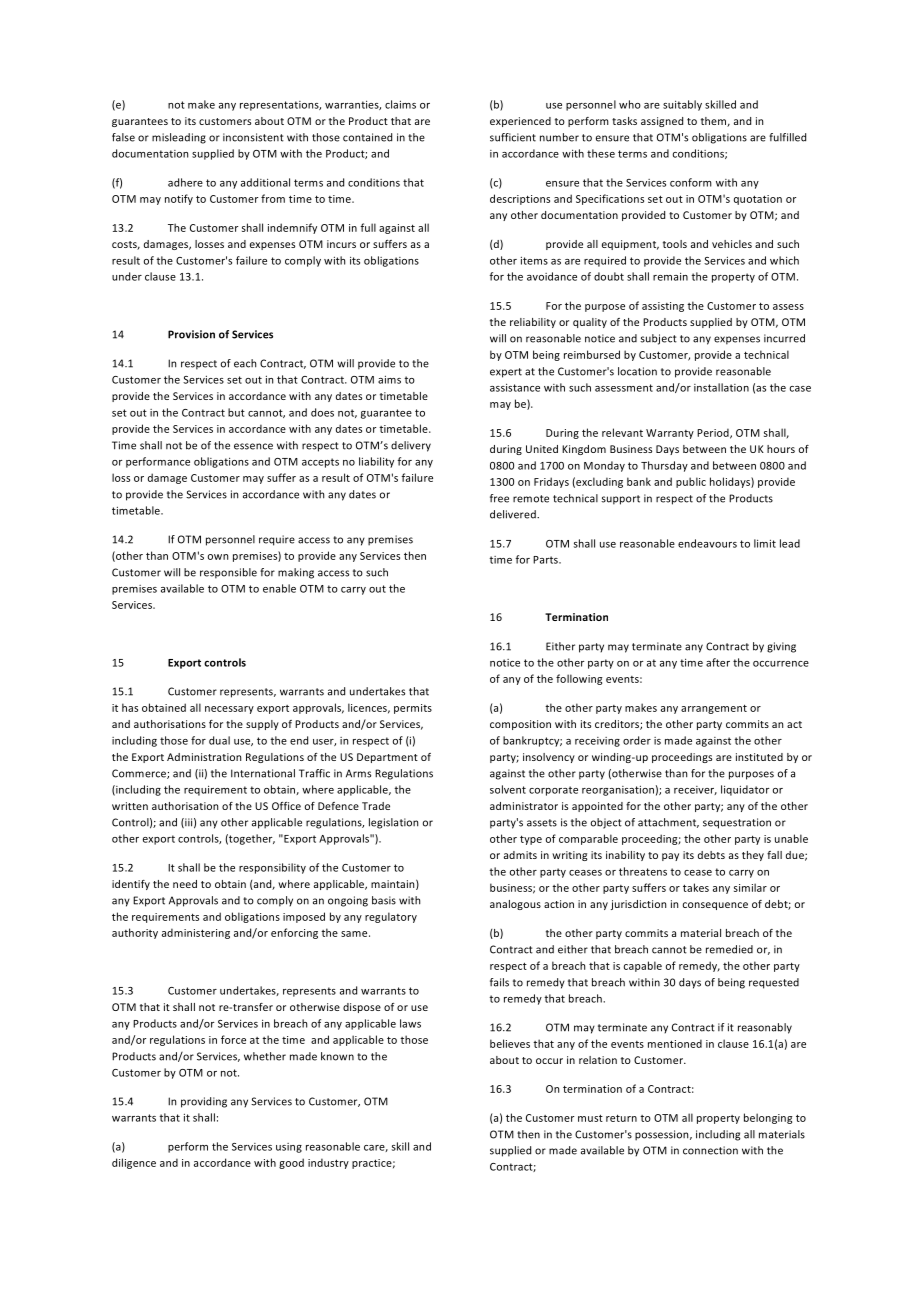 This page has width=924, height=1308. Describe the element at coordinates (253, 137) in the page. I see `inconsistent` at that location.
